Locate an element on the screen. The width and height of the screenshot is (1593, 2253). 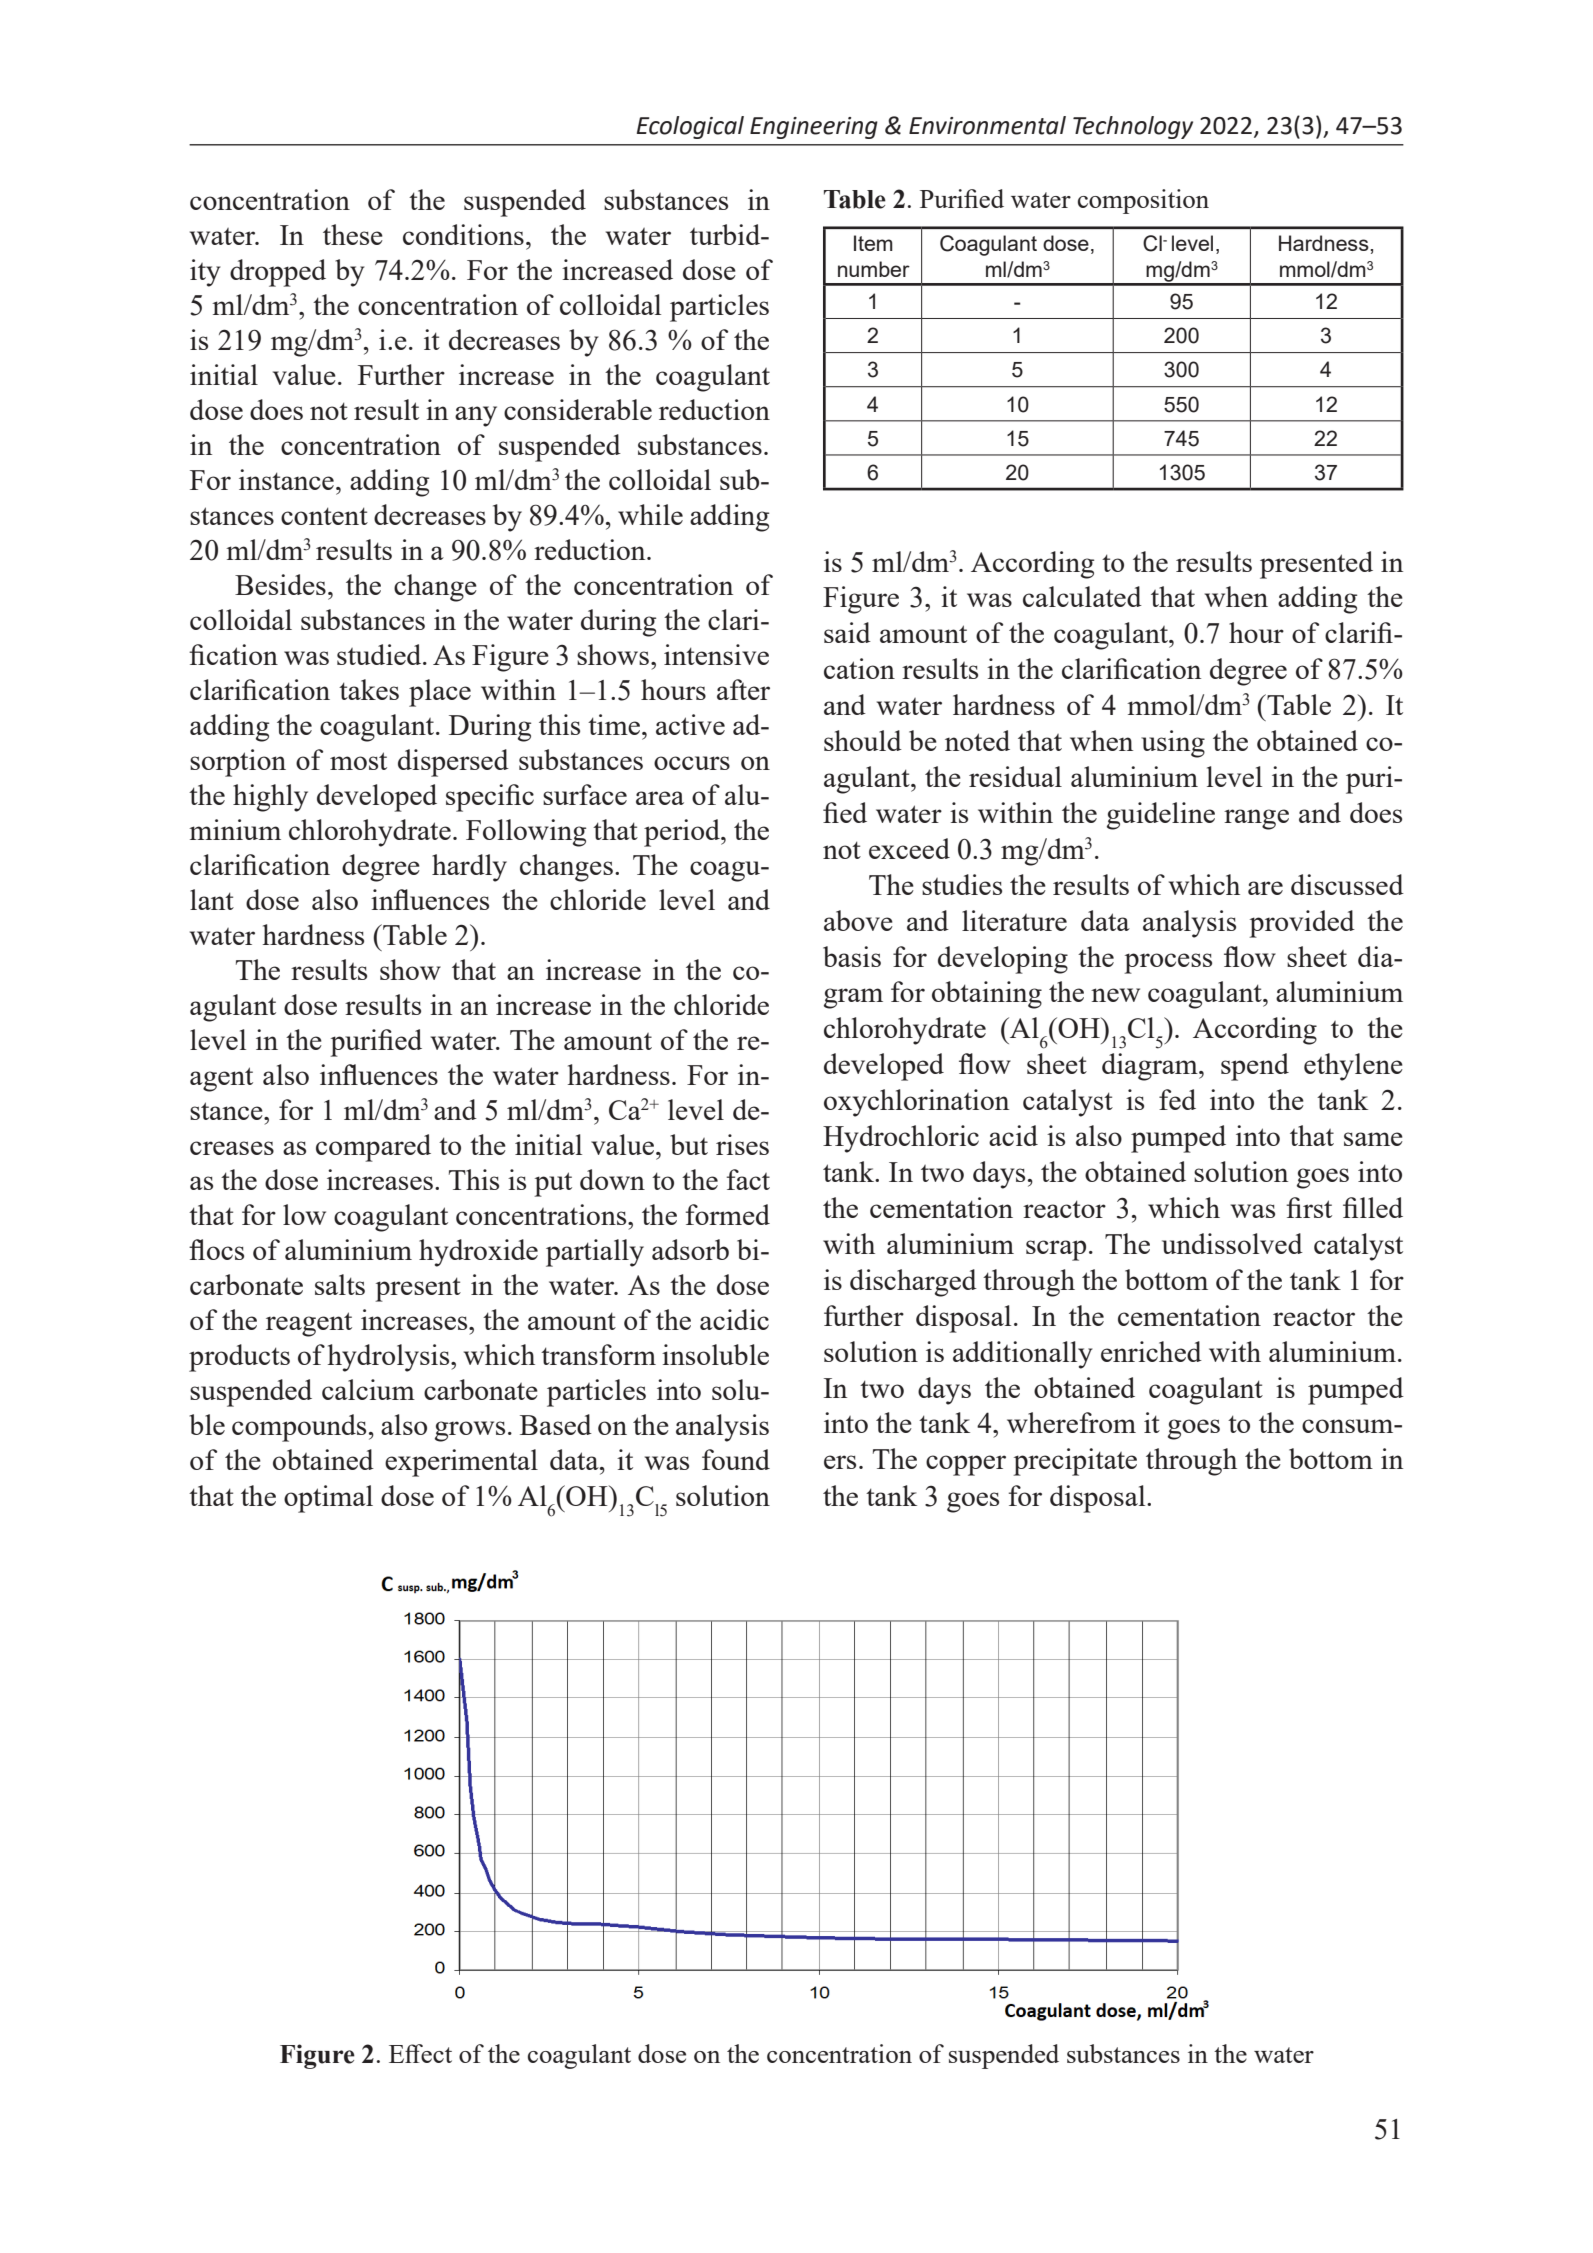
Effect is located at coordinates (420, 2053).
